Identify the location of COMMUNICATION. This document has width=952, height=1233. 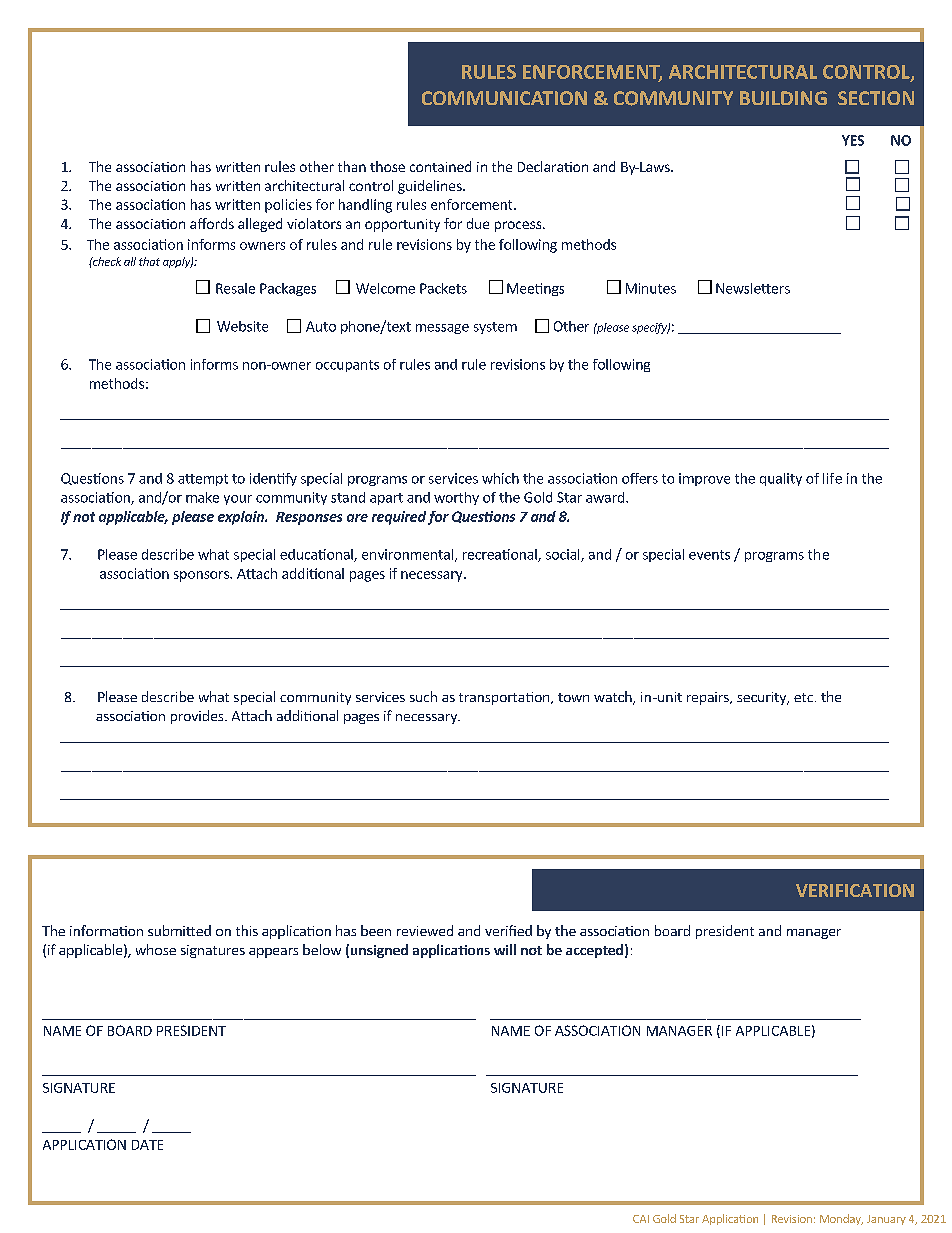
(504, 98).
